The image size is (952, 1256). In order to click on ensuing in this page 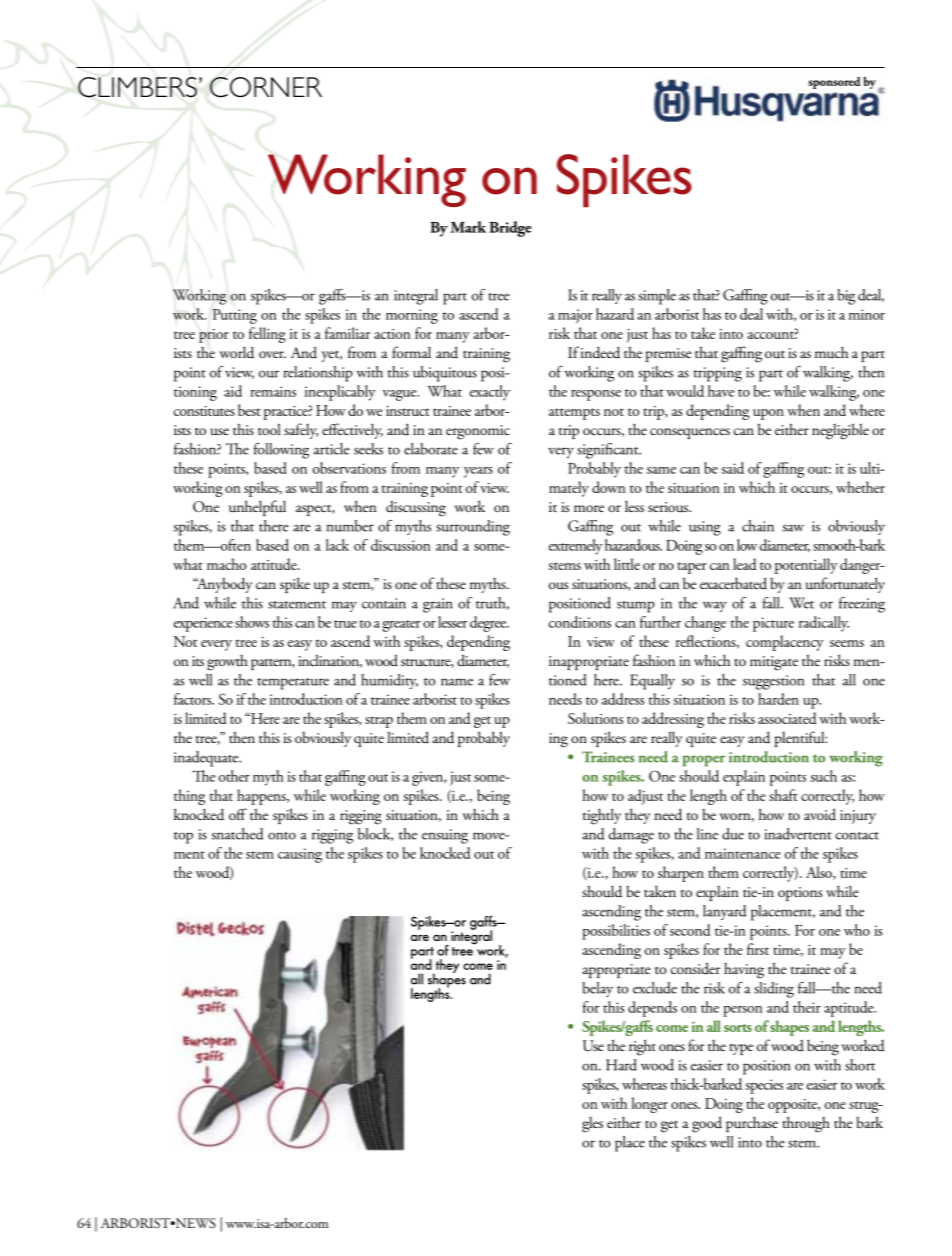, I will do `click(445, 836)`.
